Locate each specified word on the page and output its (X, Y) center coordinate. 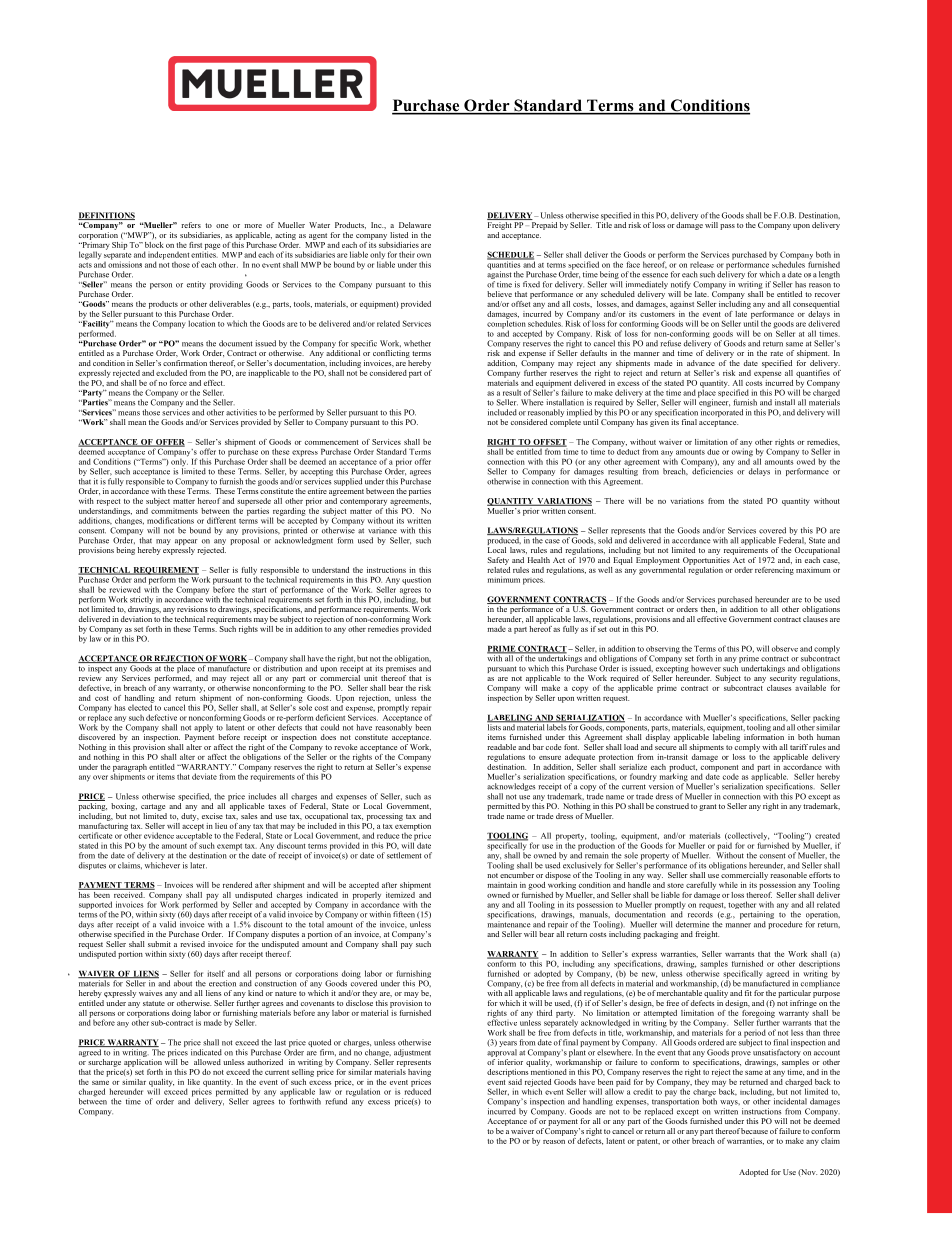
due (713, 452)
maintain (502, 885)
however (706, 668)
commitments (174, 509)
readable (501, 747)
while (728, 885)
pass (727, 227)
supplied (348, 482)
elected (141, 706)
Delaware (415, 225)
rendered (237, 885)
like (194, 1082)
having (419, 1073)
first (195, 245)
